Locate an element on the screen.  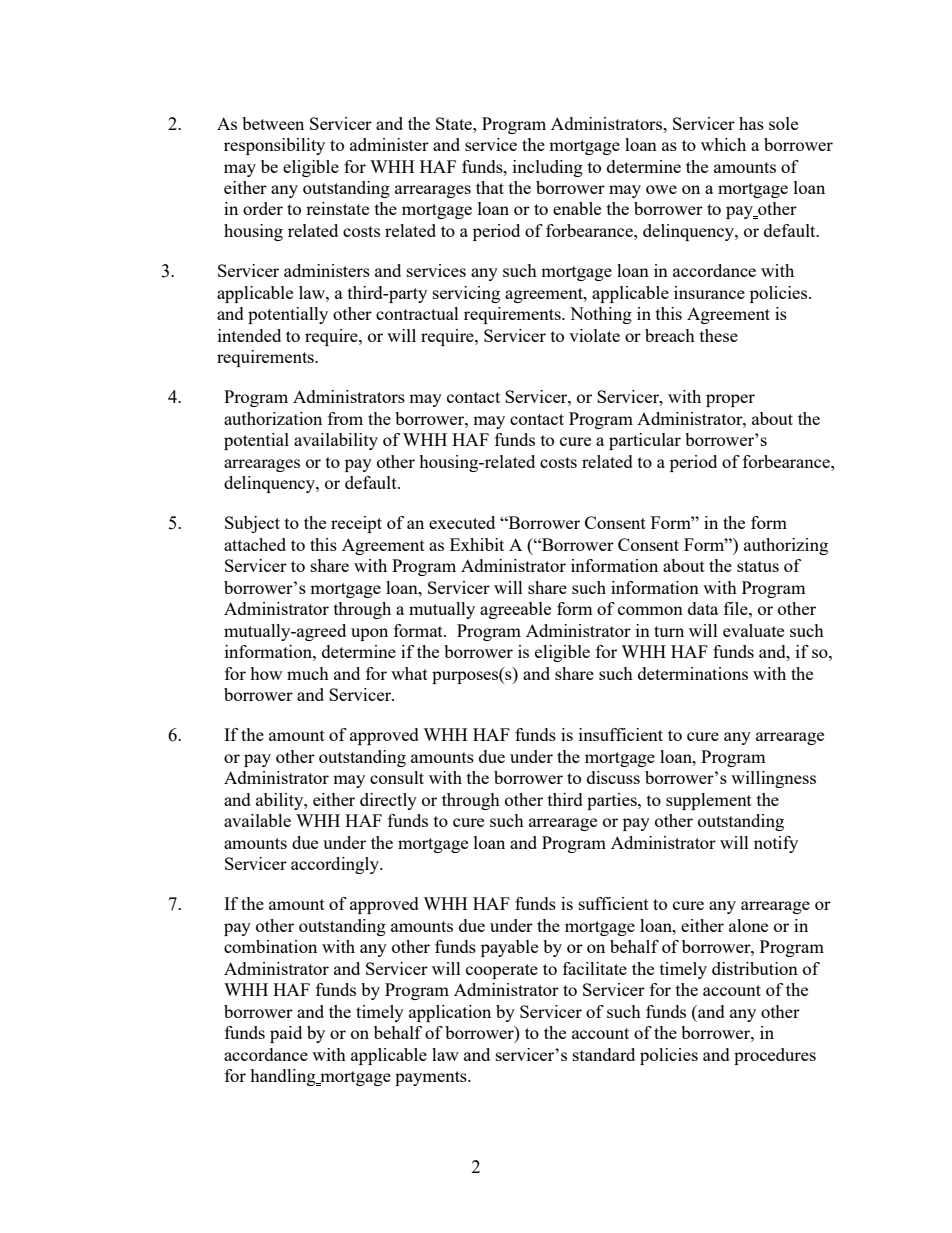
which is located at coordinates (723, 144).
